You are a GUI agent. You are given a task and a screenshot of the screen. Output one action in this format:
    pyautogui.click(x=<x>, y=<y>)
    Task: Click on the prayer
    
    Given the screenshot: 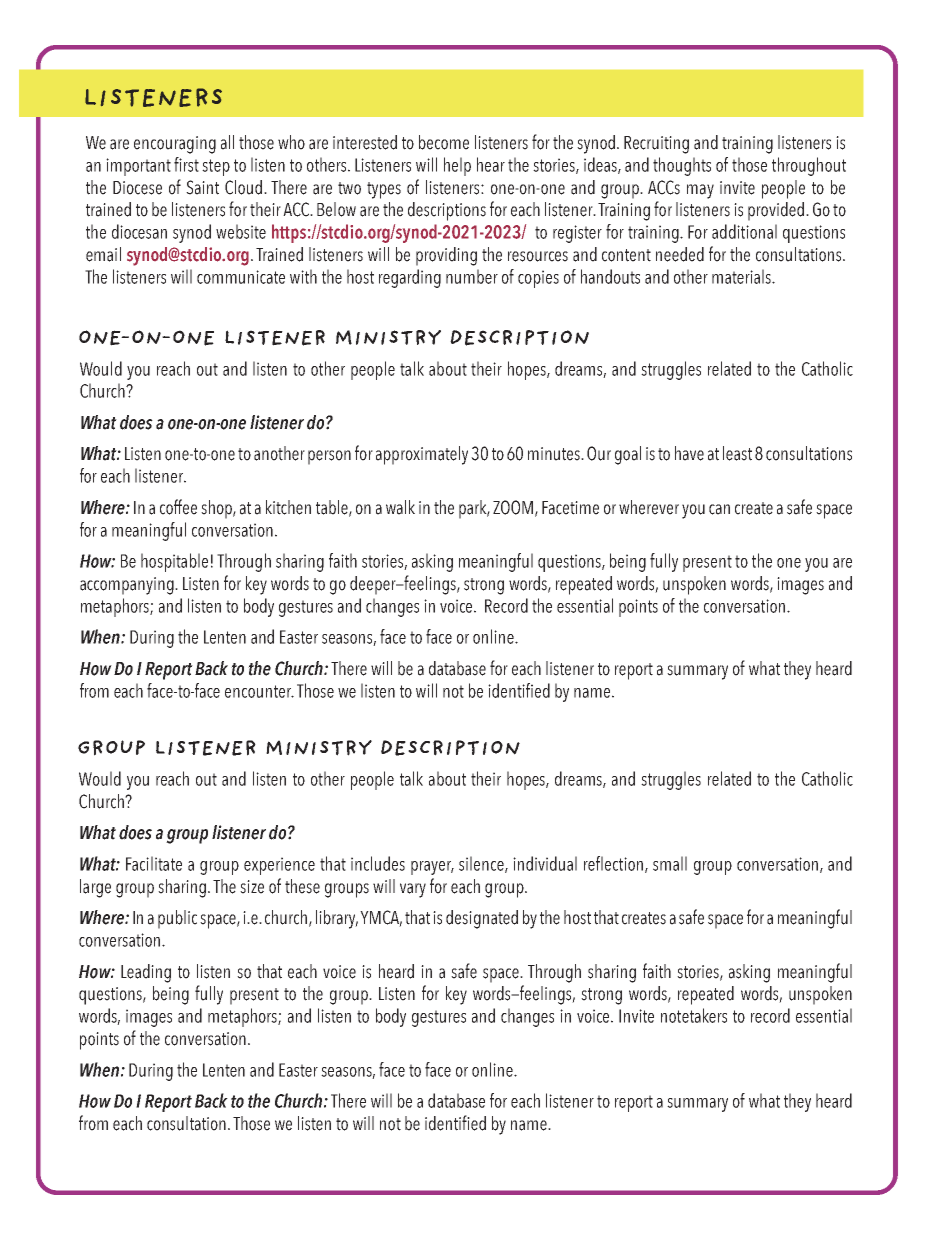 What is the action you would take?
    pyautogui.click(x=432, y=868)
